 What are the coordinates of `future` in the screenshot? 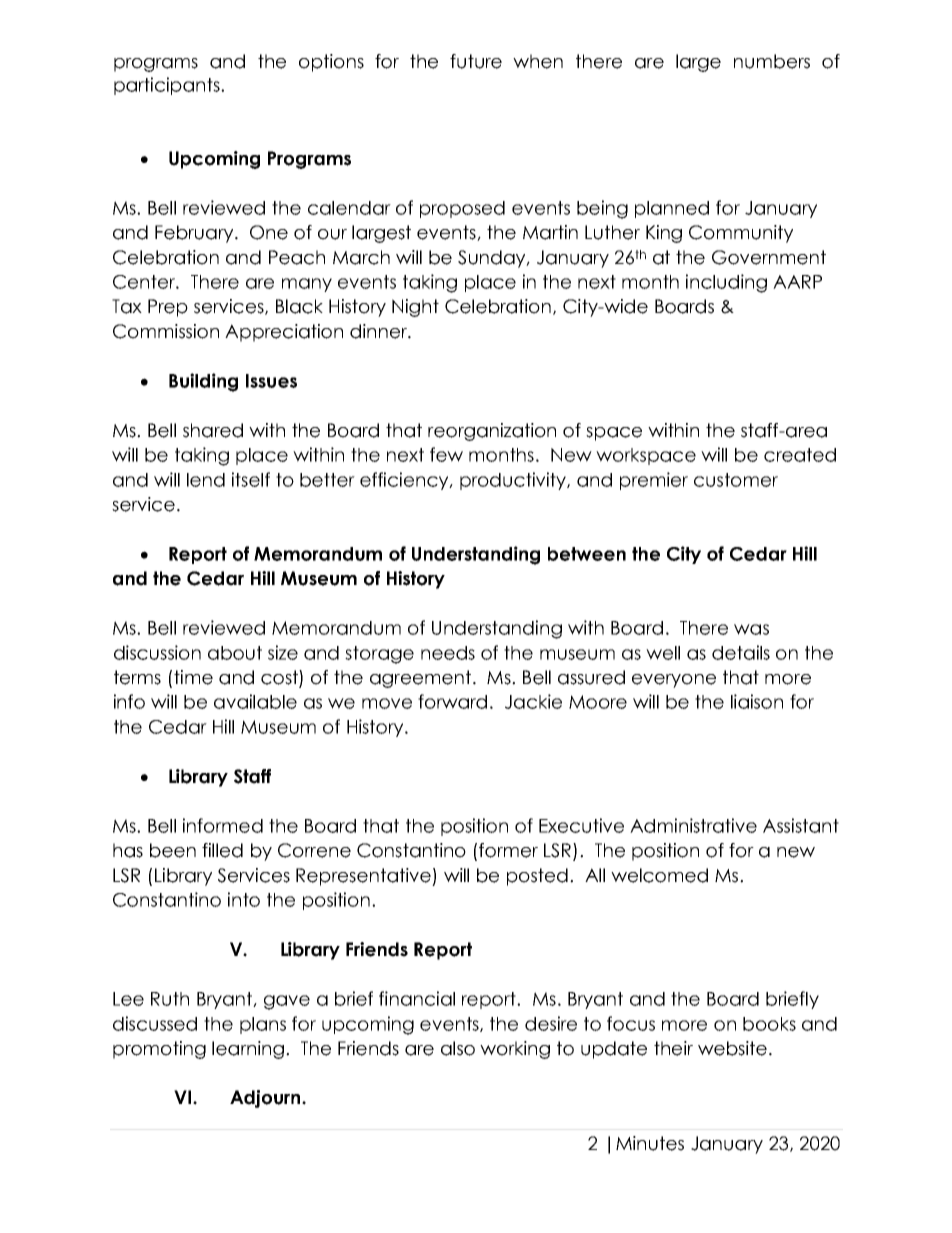 It's located at (476, 61).
